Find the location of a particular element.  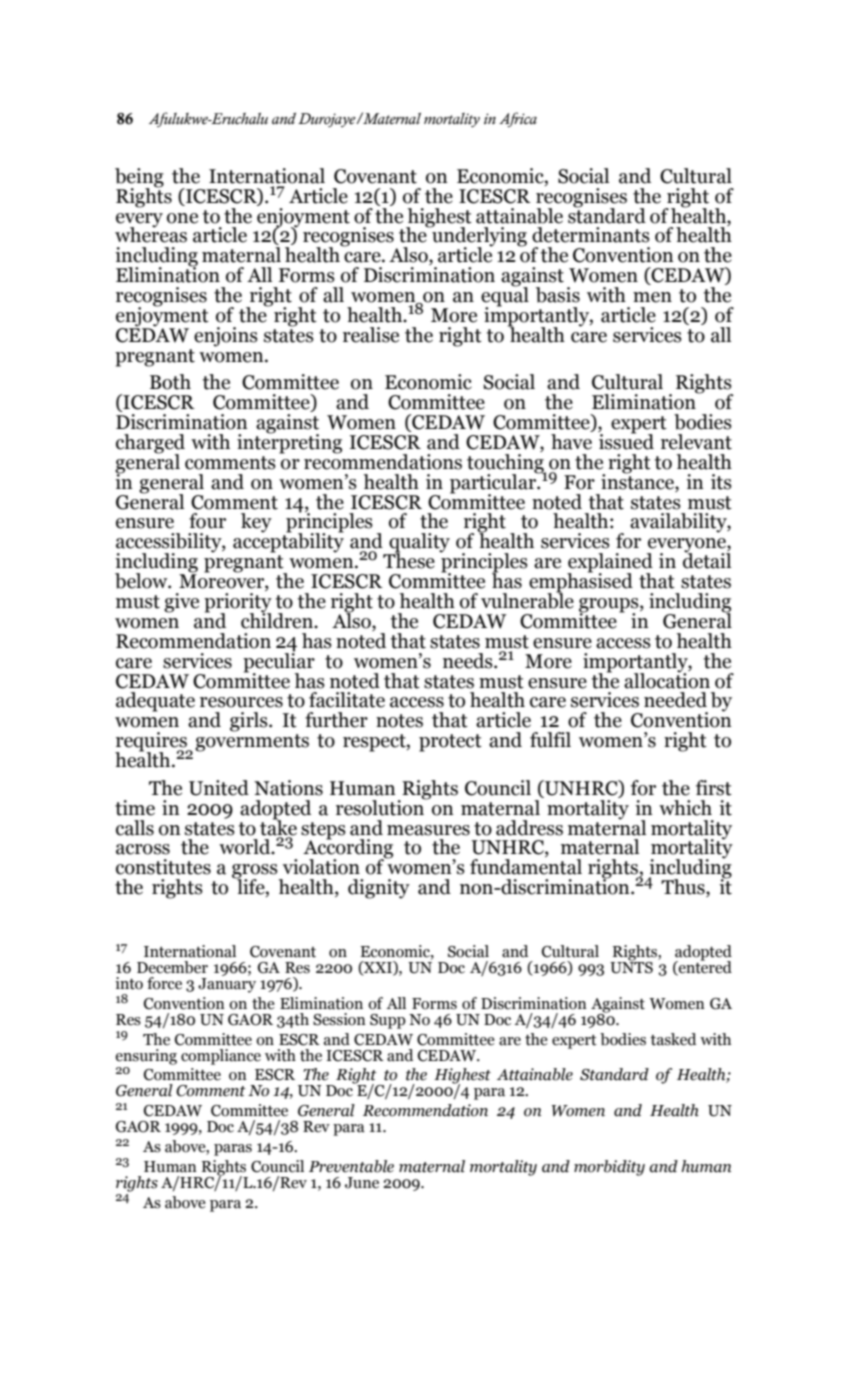

being is located at coordinates (139, 178).
